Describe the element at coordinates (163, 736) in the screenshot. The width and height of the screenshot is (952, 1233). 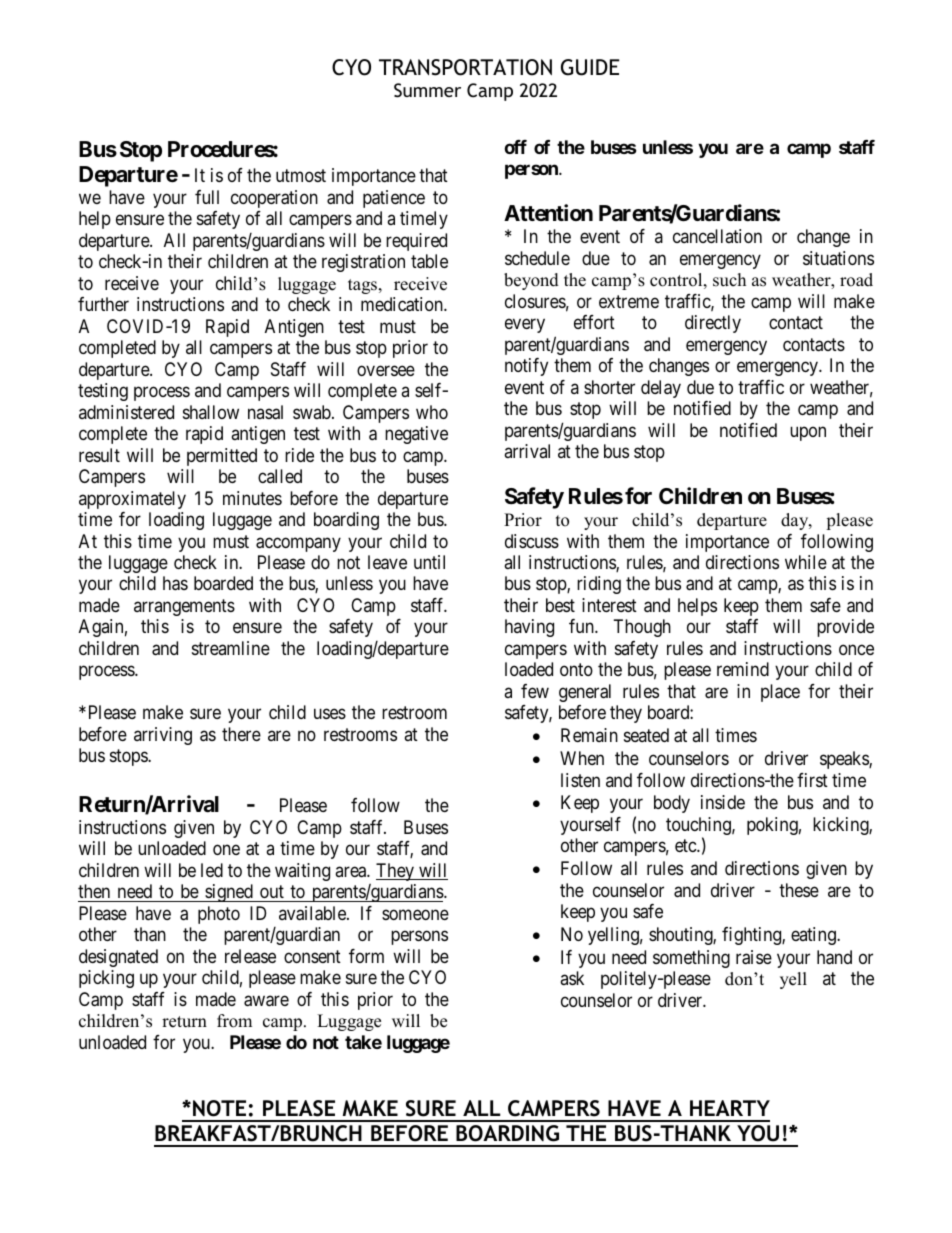
I see `arriving` at that location.
